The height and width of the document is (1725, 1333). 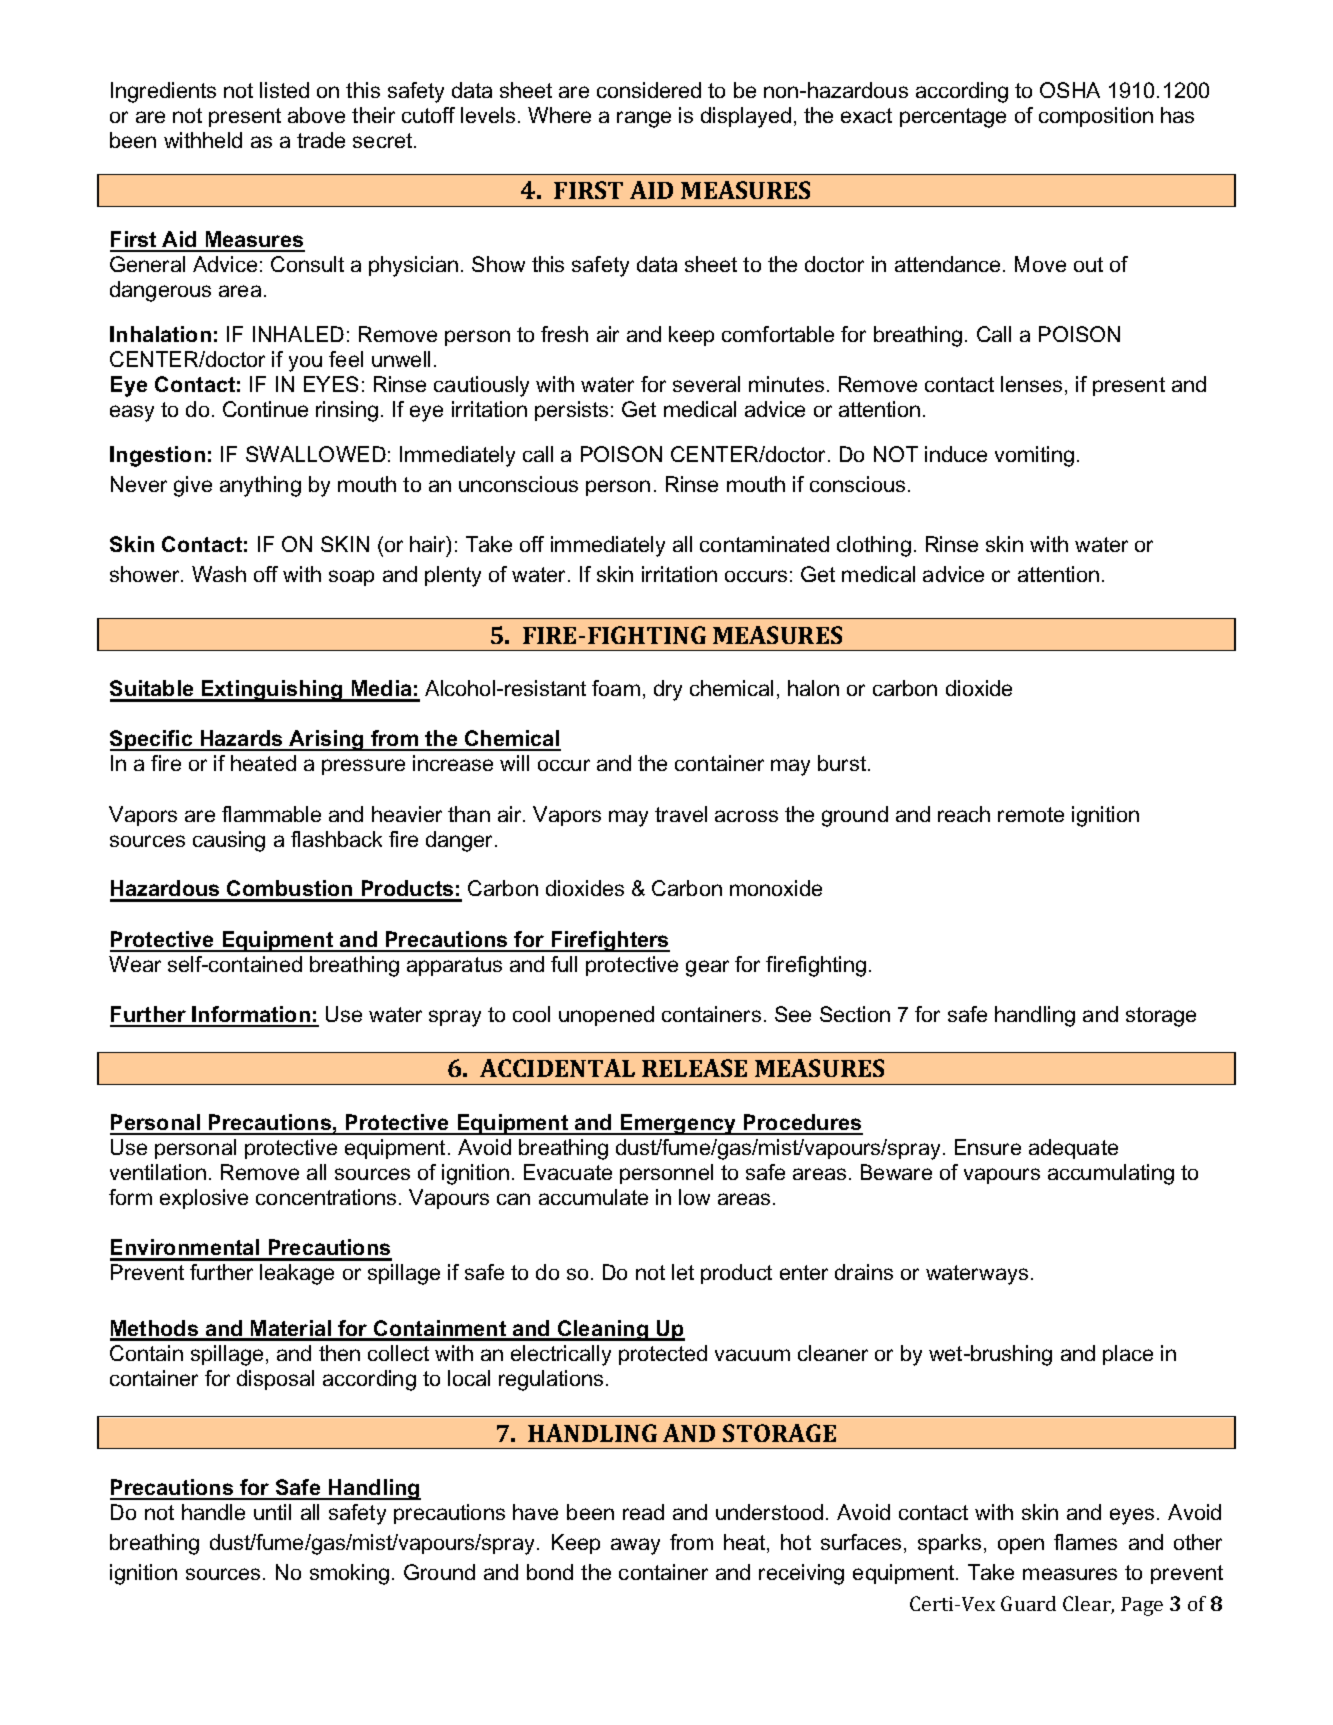 What do you see at coordinates (158, 1172) in the document?
I see `ventilation` at bounding box center [158, 1172].
